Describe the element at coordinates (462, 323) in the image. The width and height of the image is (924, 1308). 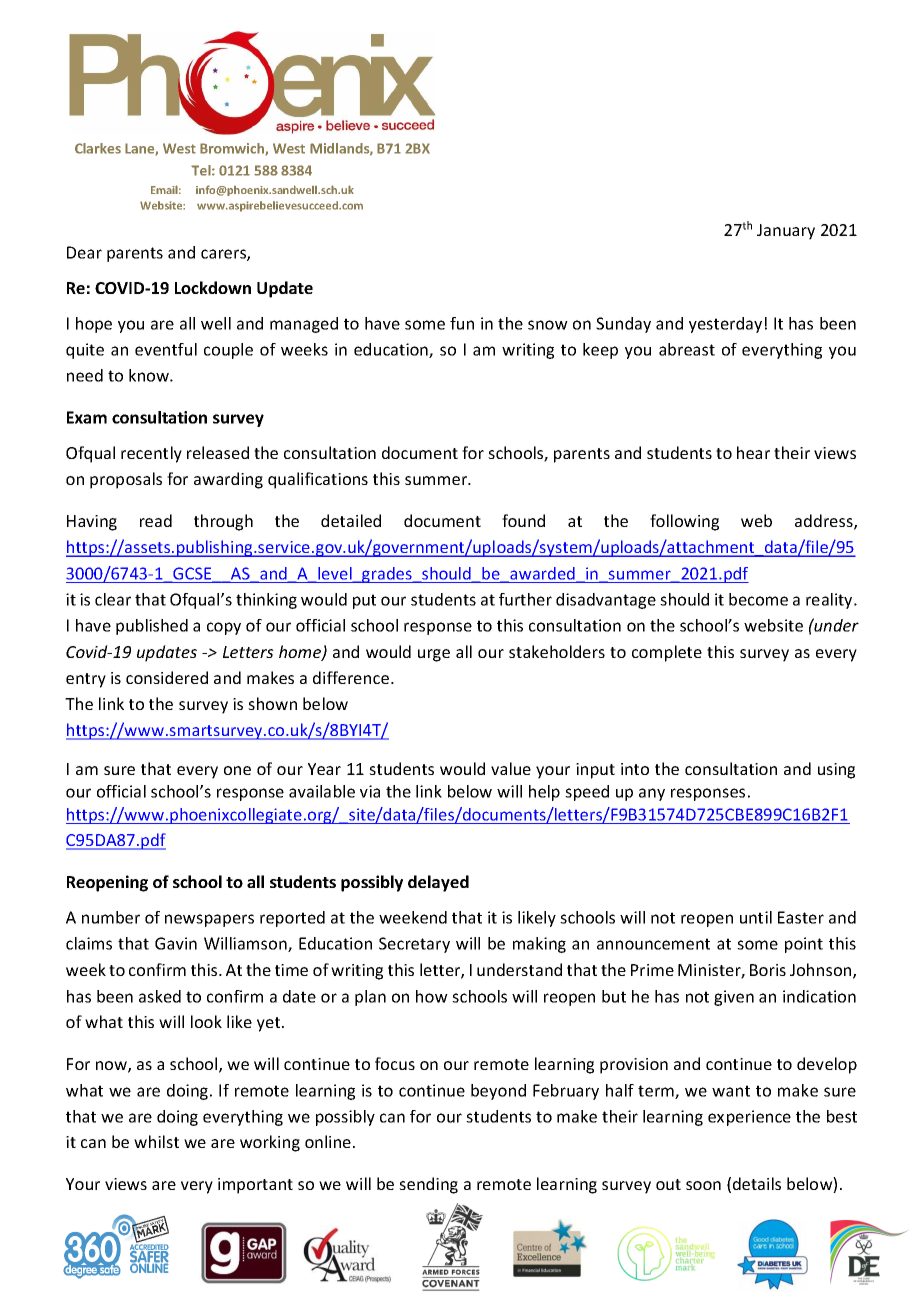
I see `fun` at that location.
